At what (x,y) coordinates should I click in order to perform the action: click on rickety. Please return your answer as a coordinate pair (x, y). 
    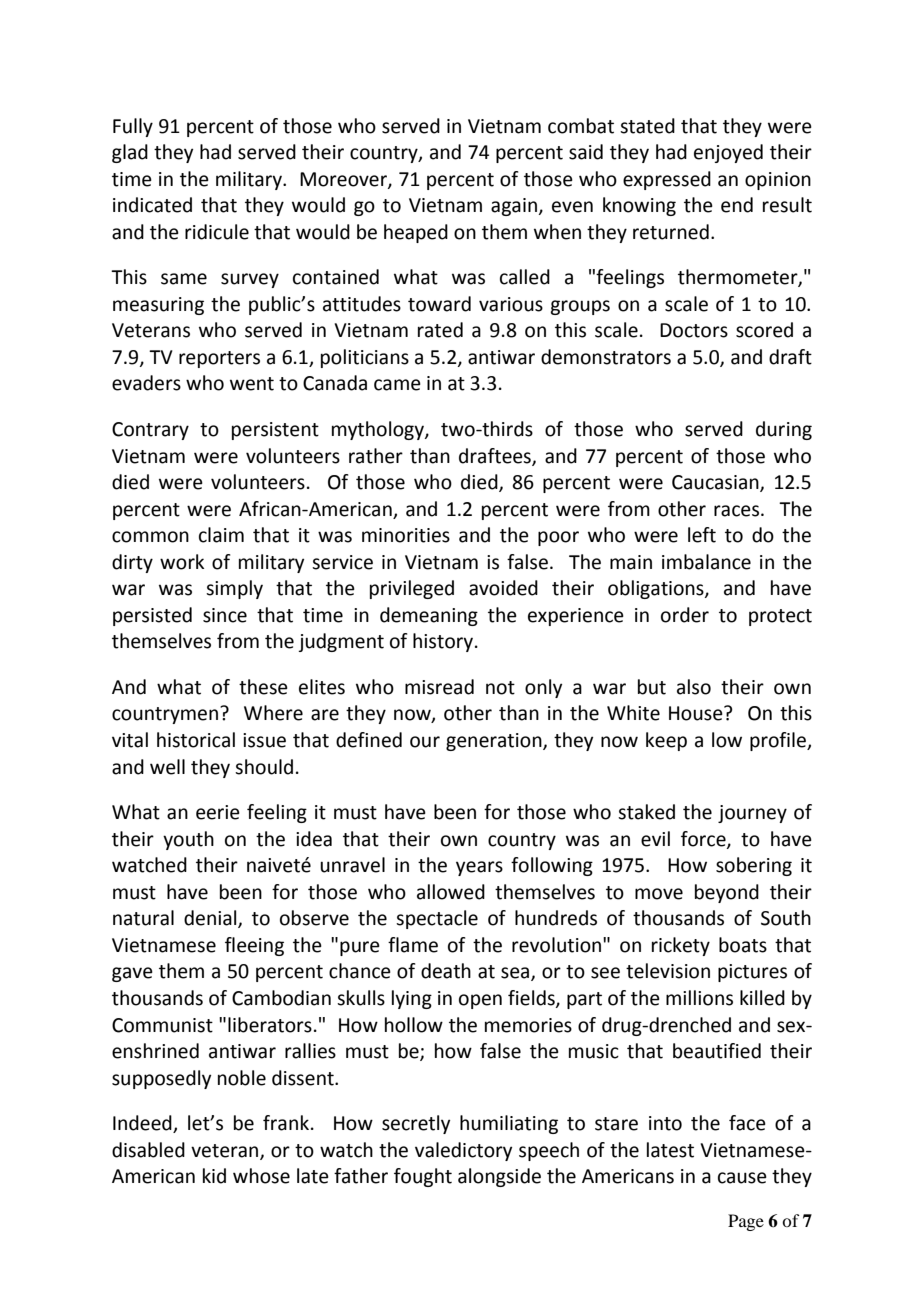
    Looking at the image, I should click on (681, 946).
